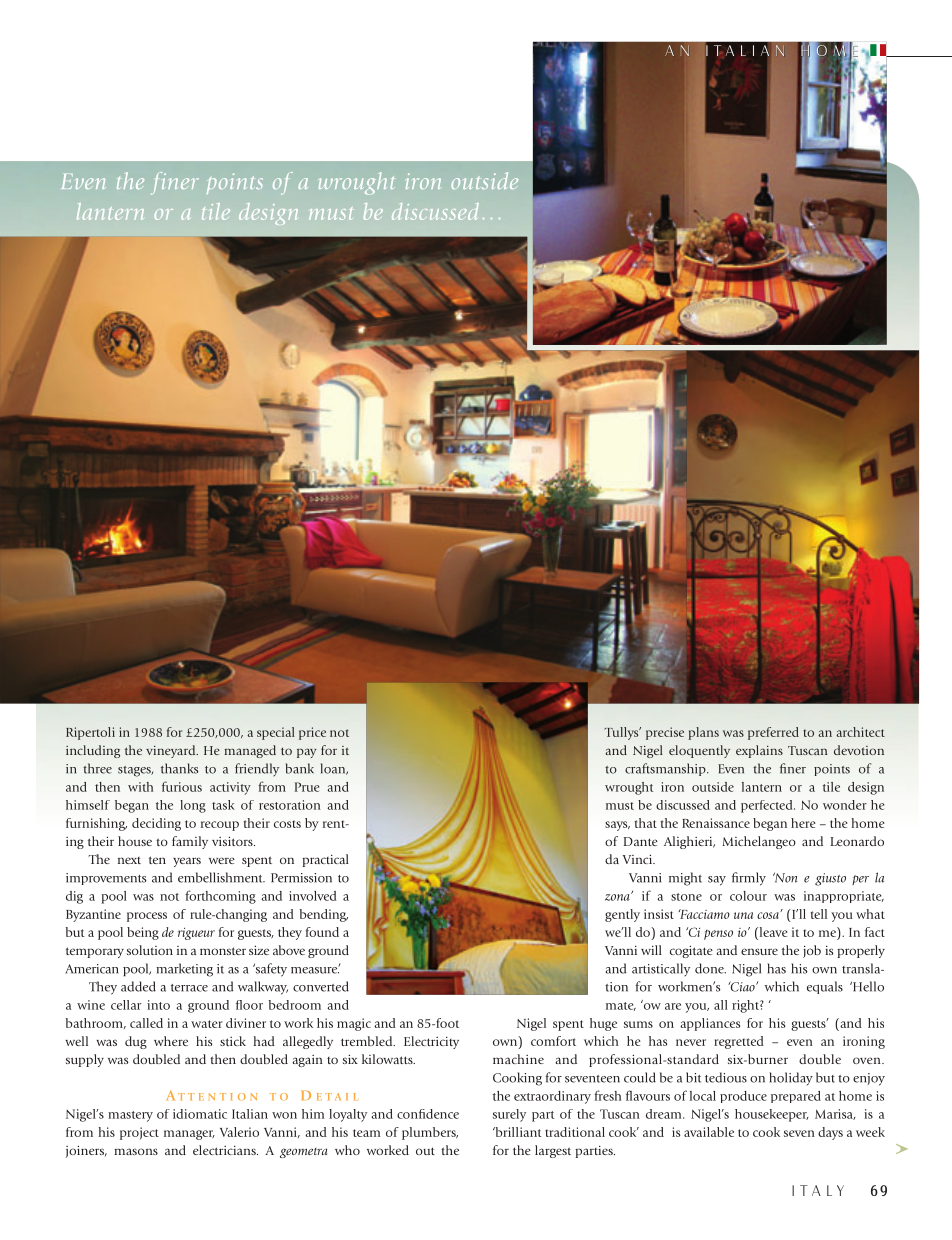  What do you see at coordinates (136, 1151) in the page?
I see `masons` at bounding box center [136, 1151].
